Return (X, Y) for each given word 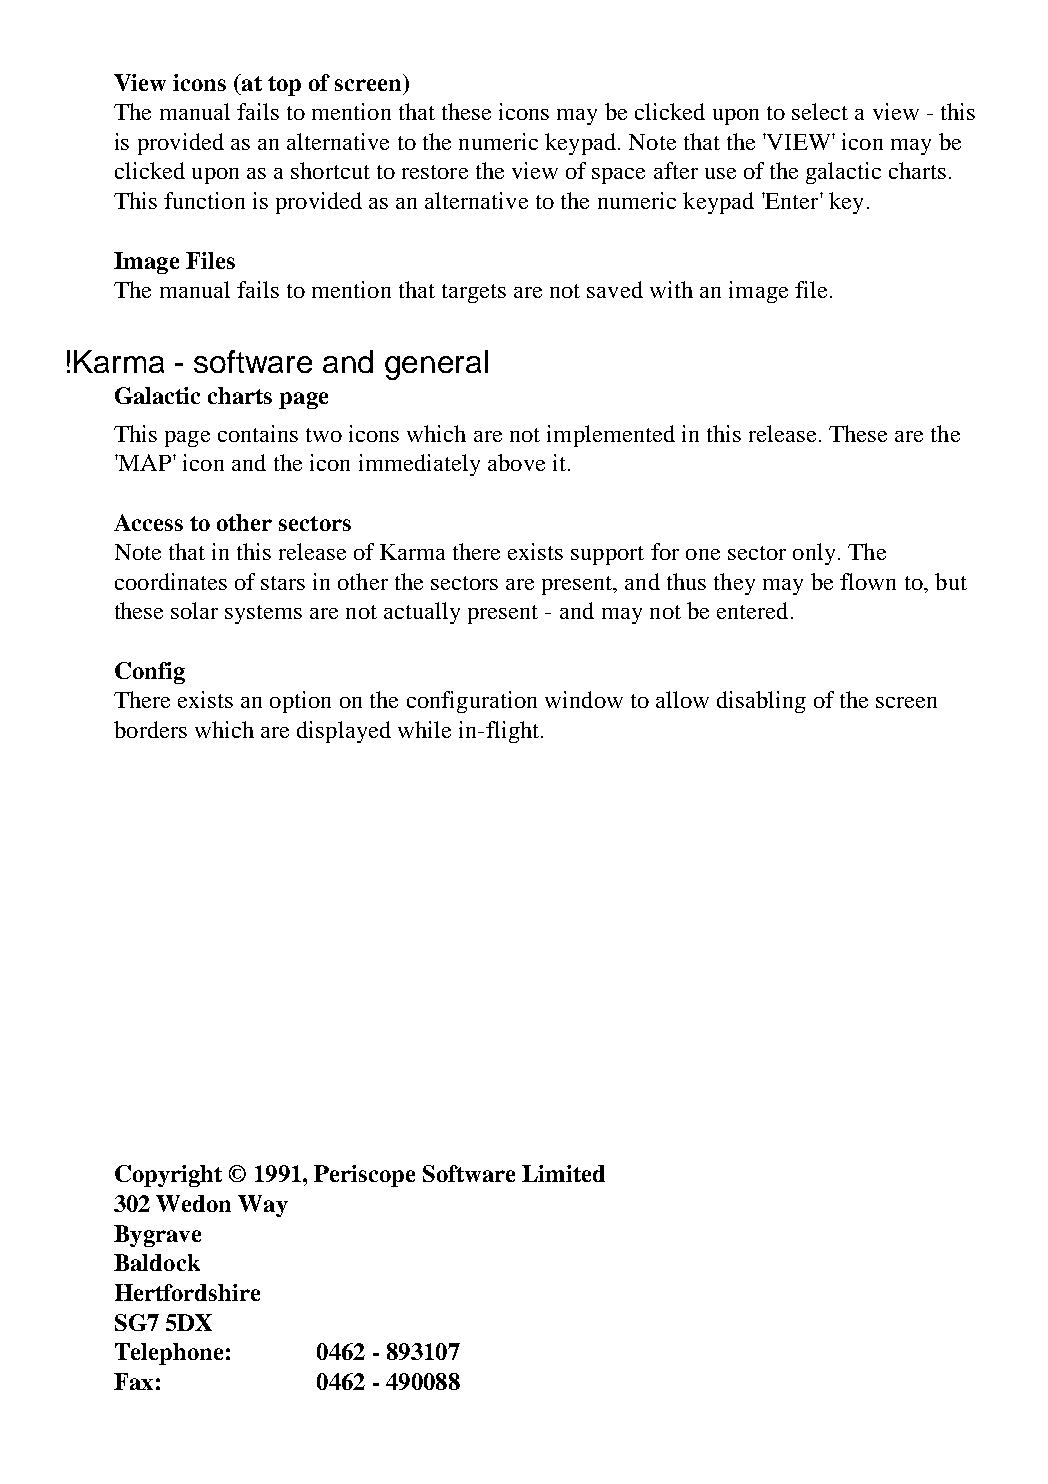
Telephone (169, 1354)
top (284, 86)
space (618, 176)
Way (263, 1206)
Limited (563, 1173)
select (820, 111)
